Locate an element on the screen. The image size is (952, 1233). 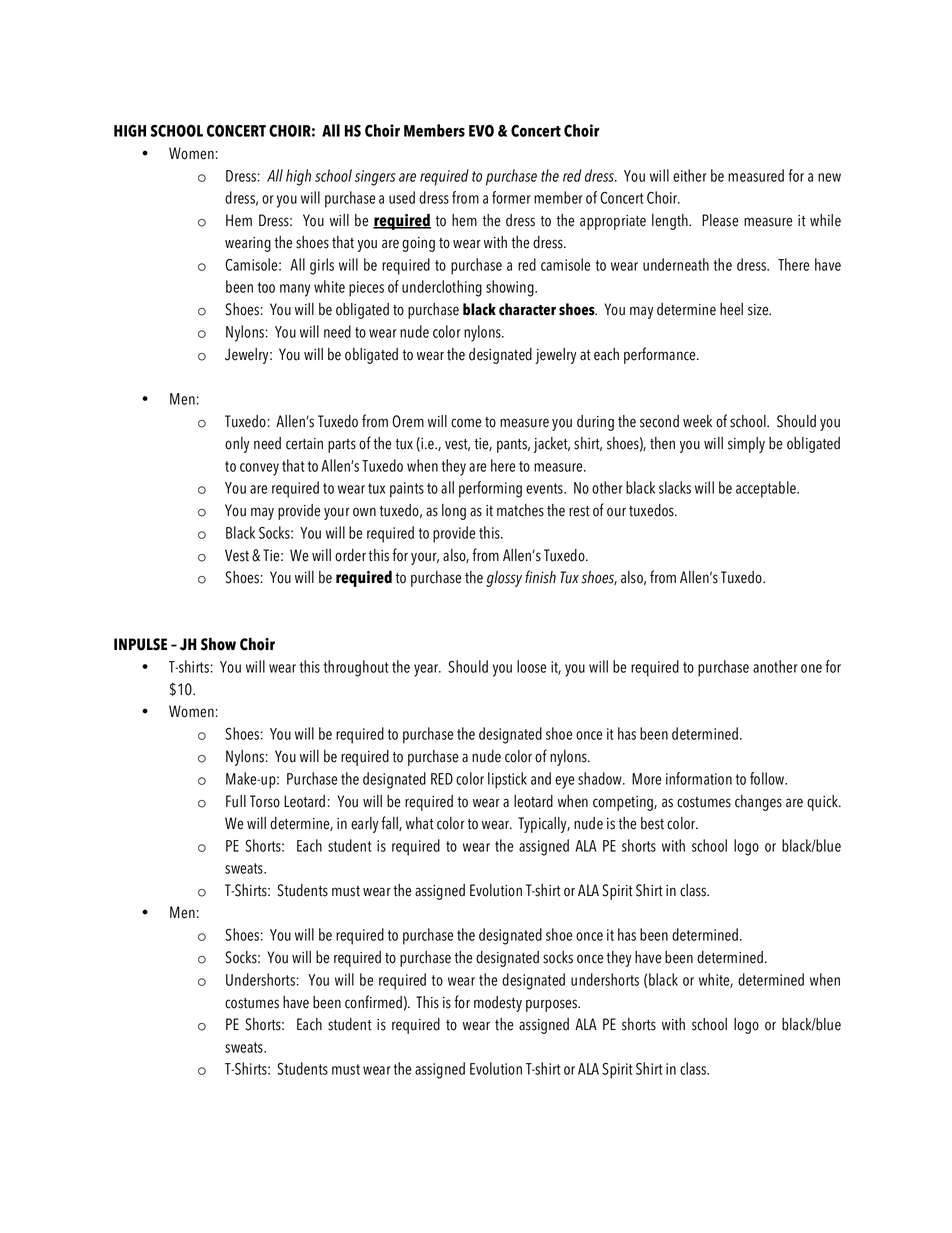
purposes is located at coordinates (553, 1005).
